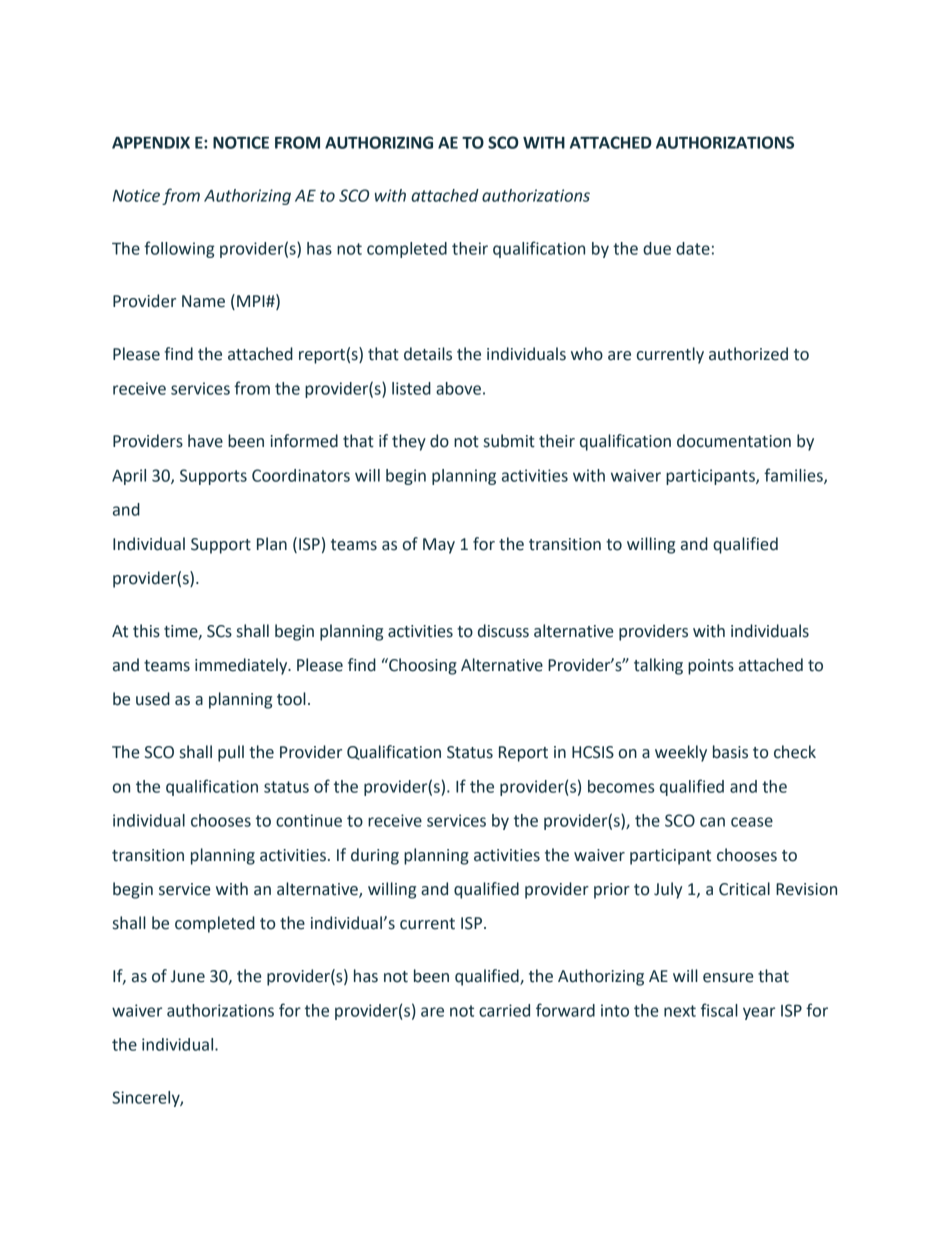 The width and height of the screenshot is (952, 1233). What do you see at coordinates (693, 248) in the screenshot?
I see `date` at bounding box center [693, 248].
